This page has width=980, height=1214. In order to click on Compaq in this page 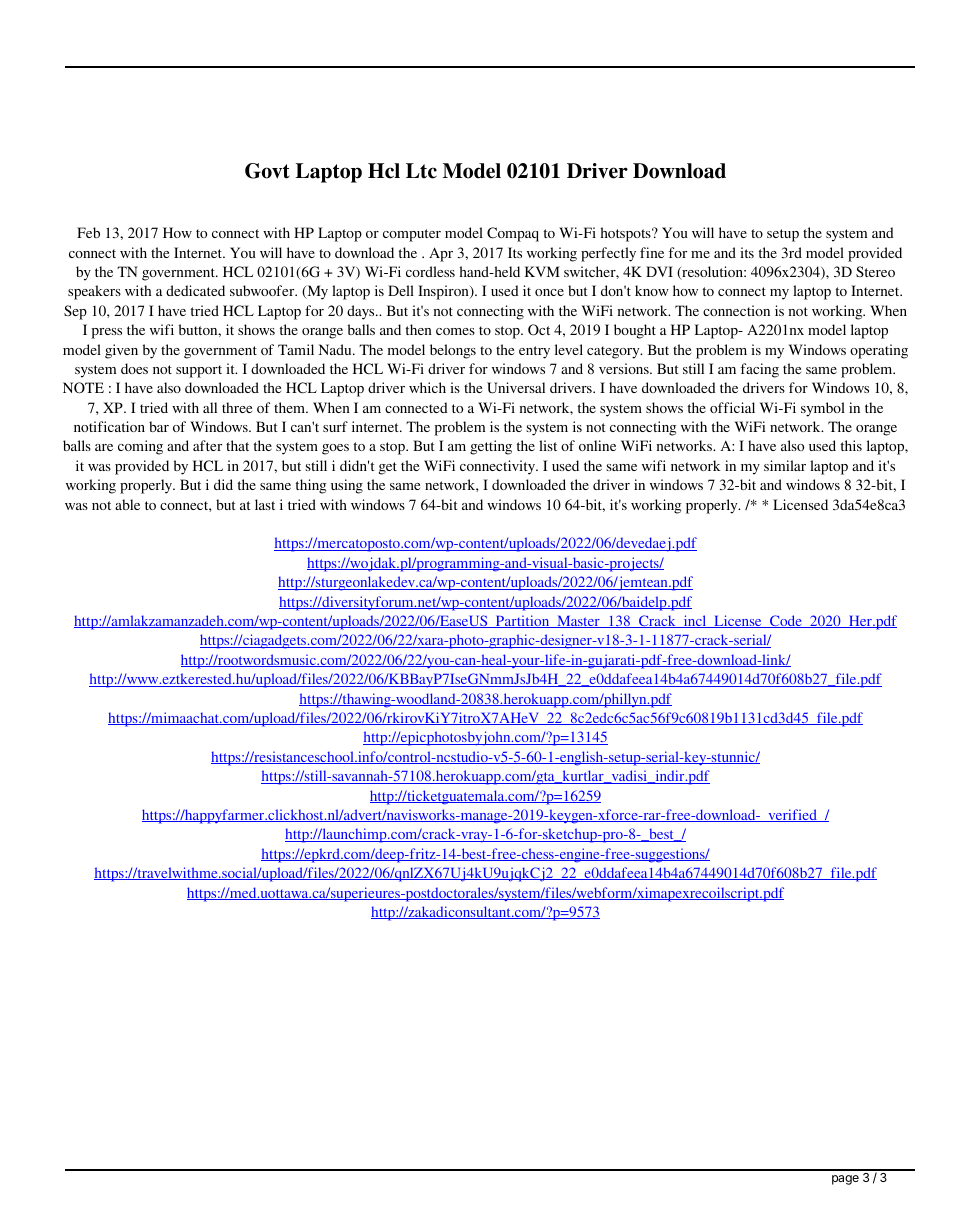, I will do `click(513, 234)`.
